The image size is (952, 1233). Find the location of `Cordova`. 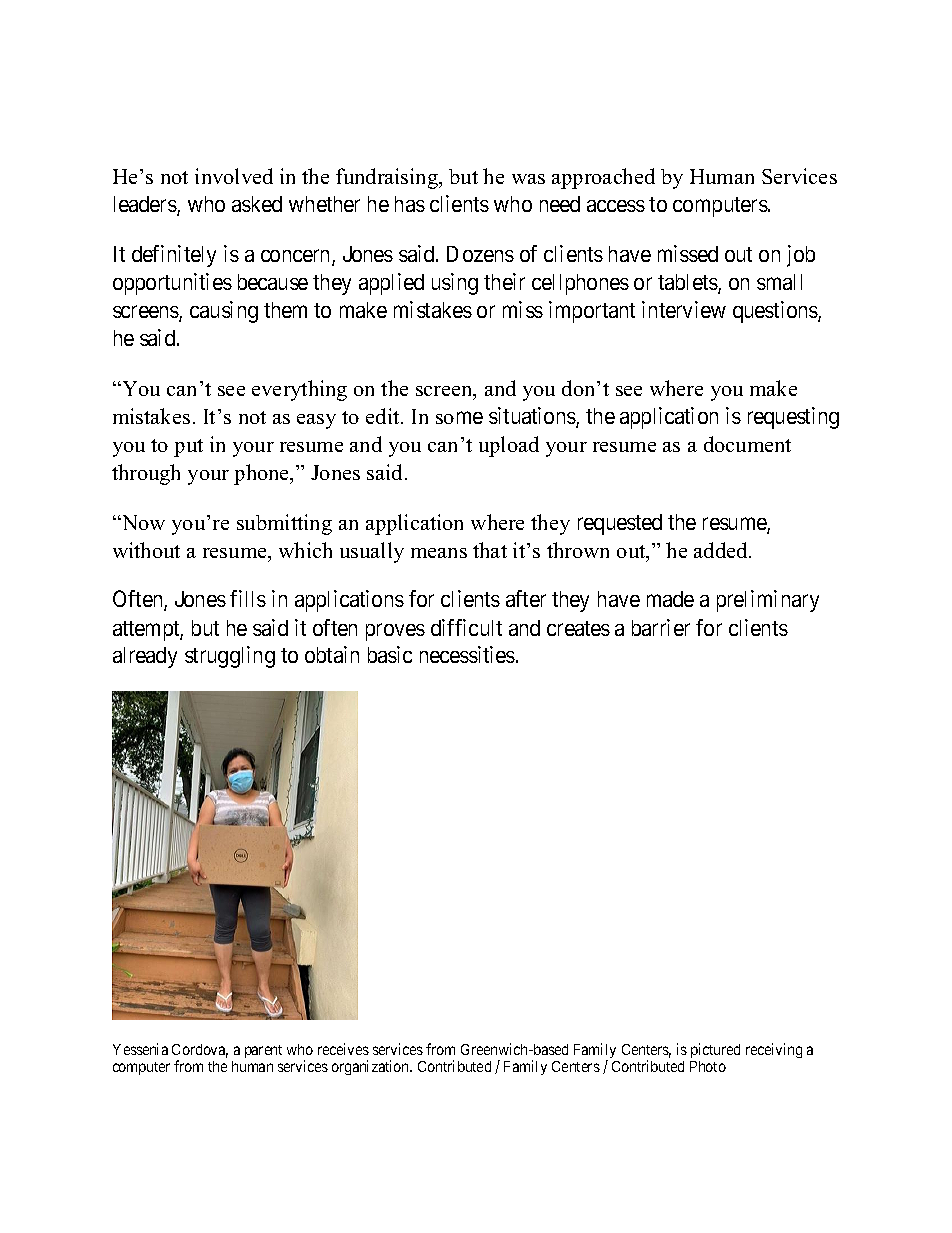

Cordova is located at coordinates (200, 1051).
